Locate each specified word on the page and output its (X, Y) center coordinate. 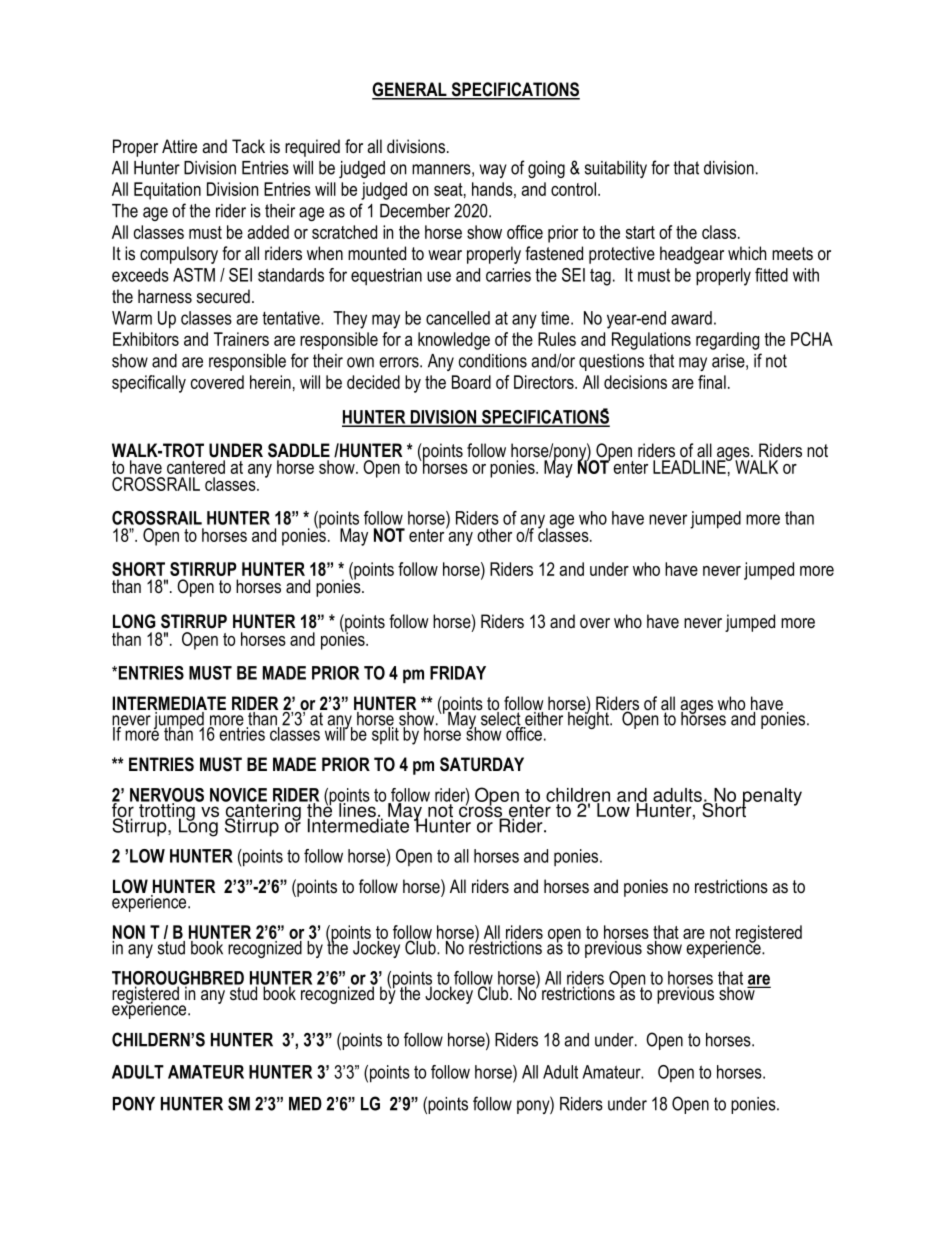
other (494, 535)
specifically (149, 384)
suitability (616, 169)
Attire (179, 146)
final (712, 382)
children (578, 796)
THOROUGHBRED (178, 979)
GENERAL (410, 90)
